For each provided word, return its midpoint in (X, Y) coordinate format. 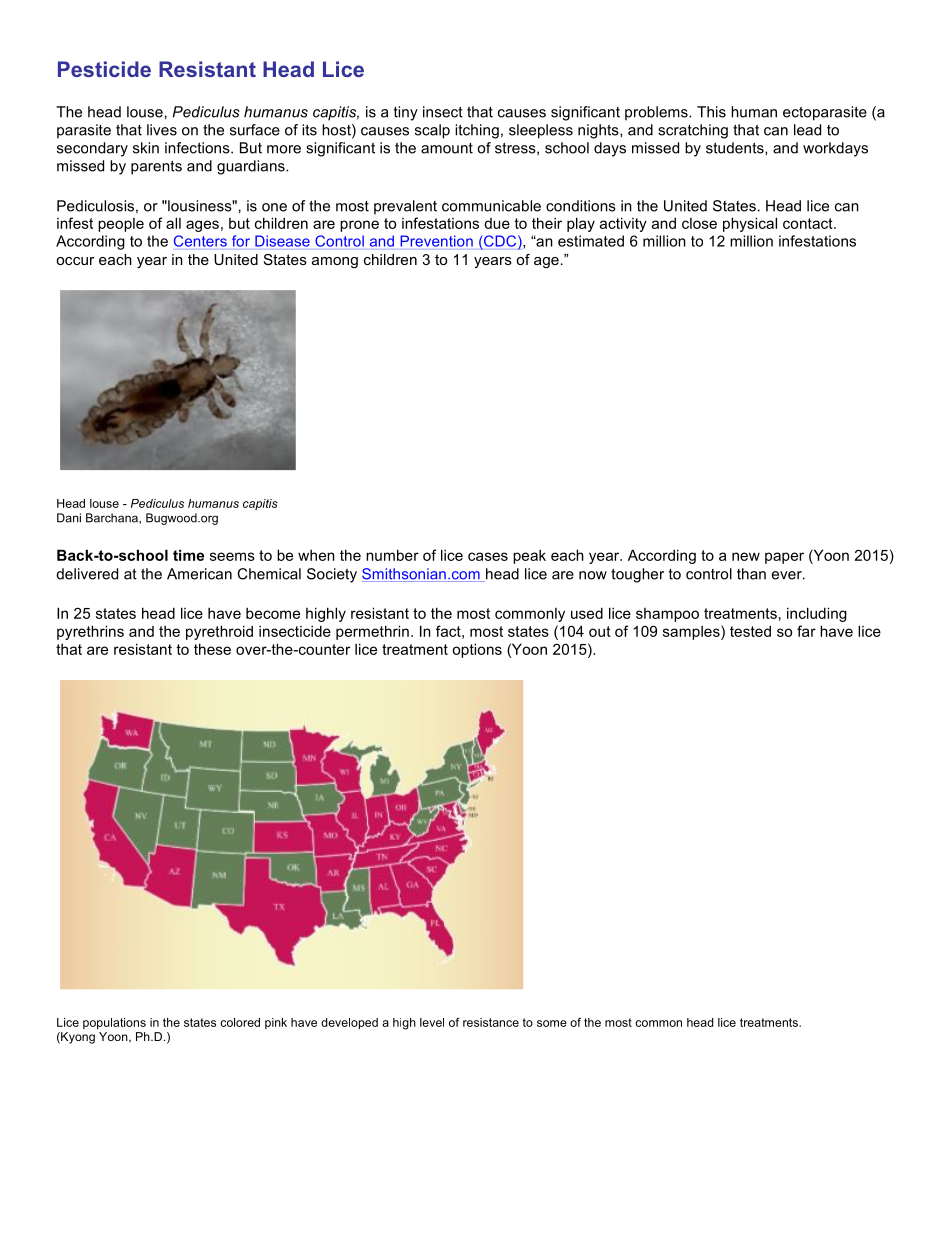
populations (114, 1023)
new (746, 556)
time (188, 555)
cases (488, 556)
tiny (406, 113)
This (711, 112)
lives (162, 130)
